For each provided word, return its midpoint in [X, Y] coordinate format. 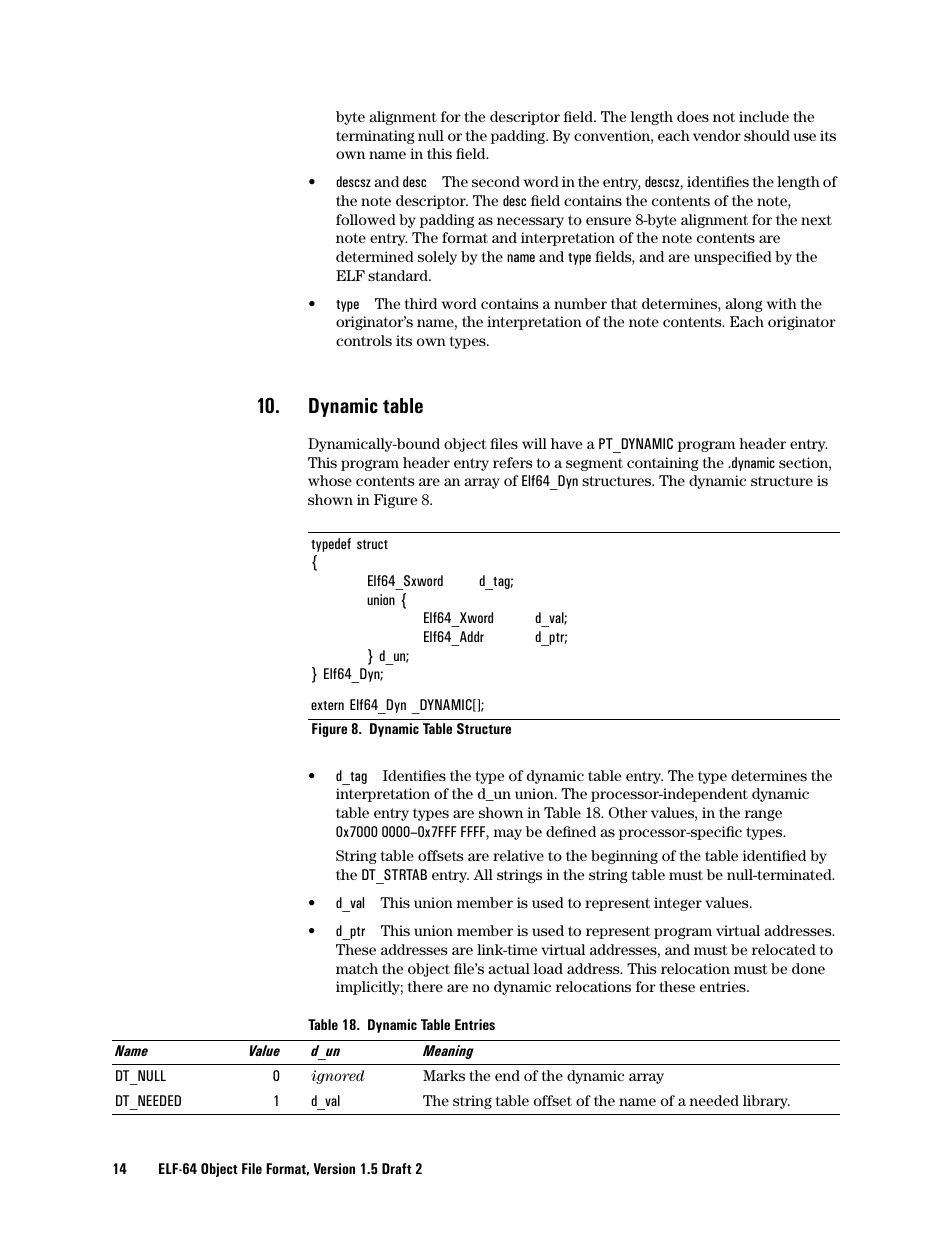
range [763, 815]
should [767, 135]
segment [594, 464]
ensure [608, 221]
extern [327, 705]
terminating [375, 137]
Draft [397, 1168]
